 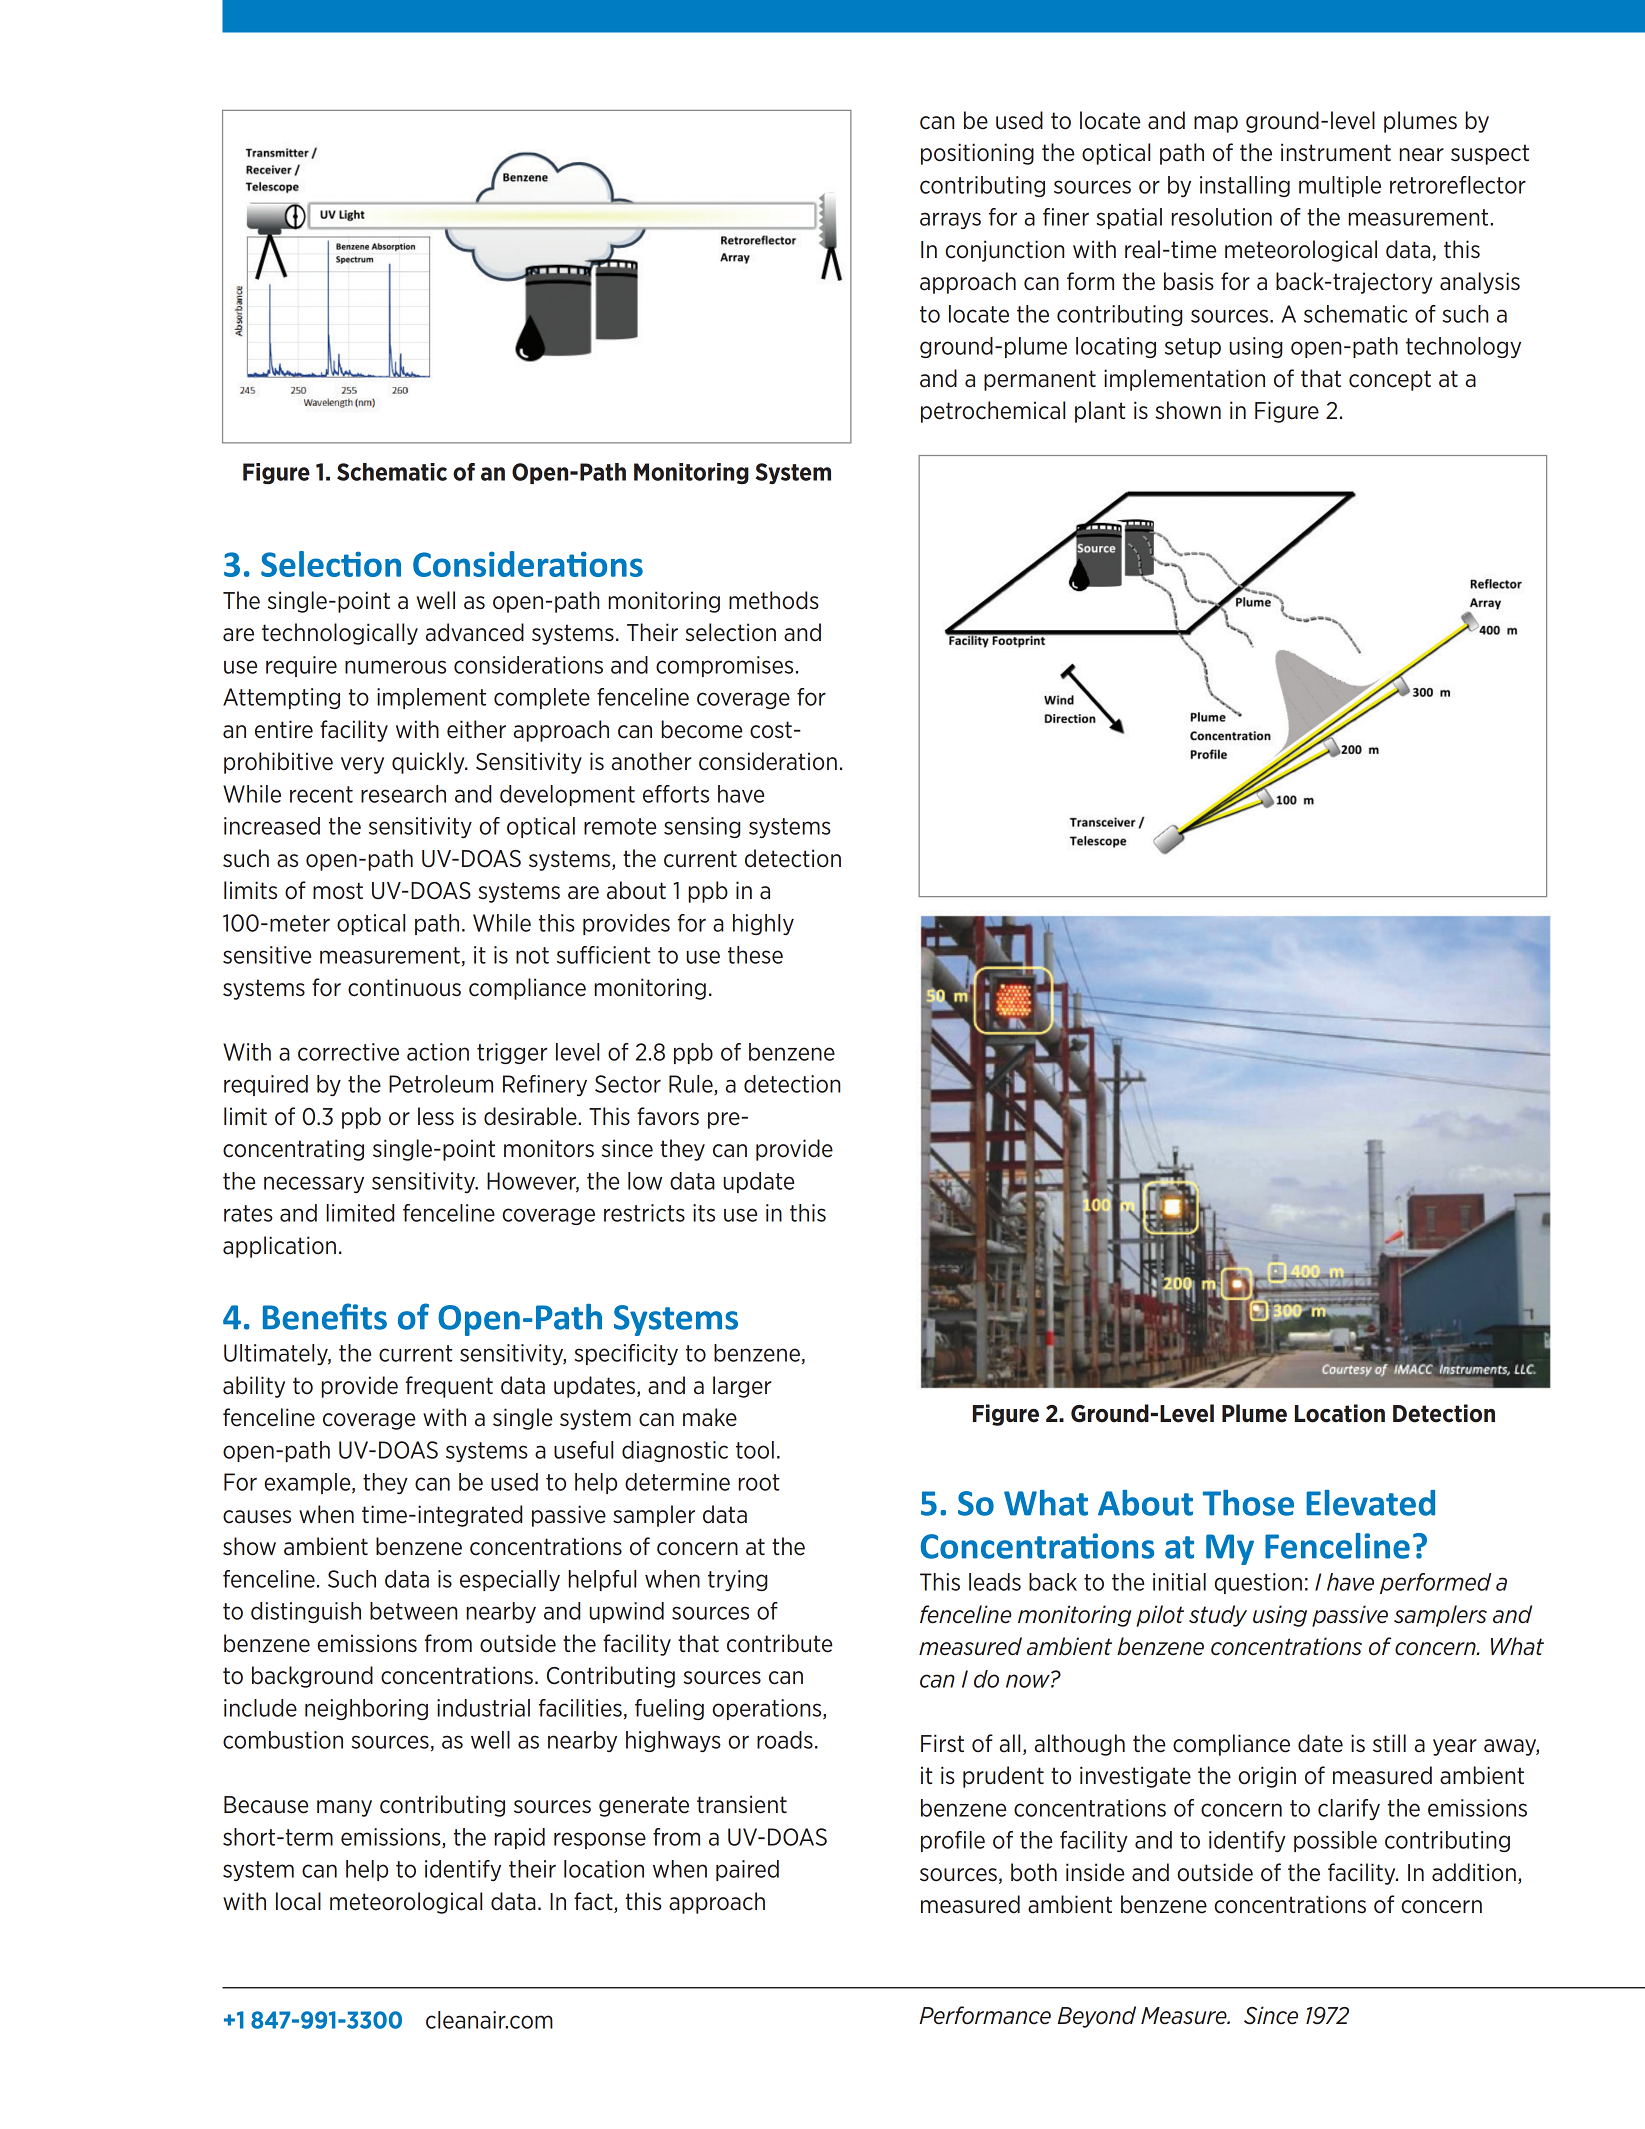 What do you see at coordinates (395, 667) in the image?
I see `numerous` at bounding box center [395, 667].
